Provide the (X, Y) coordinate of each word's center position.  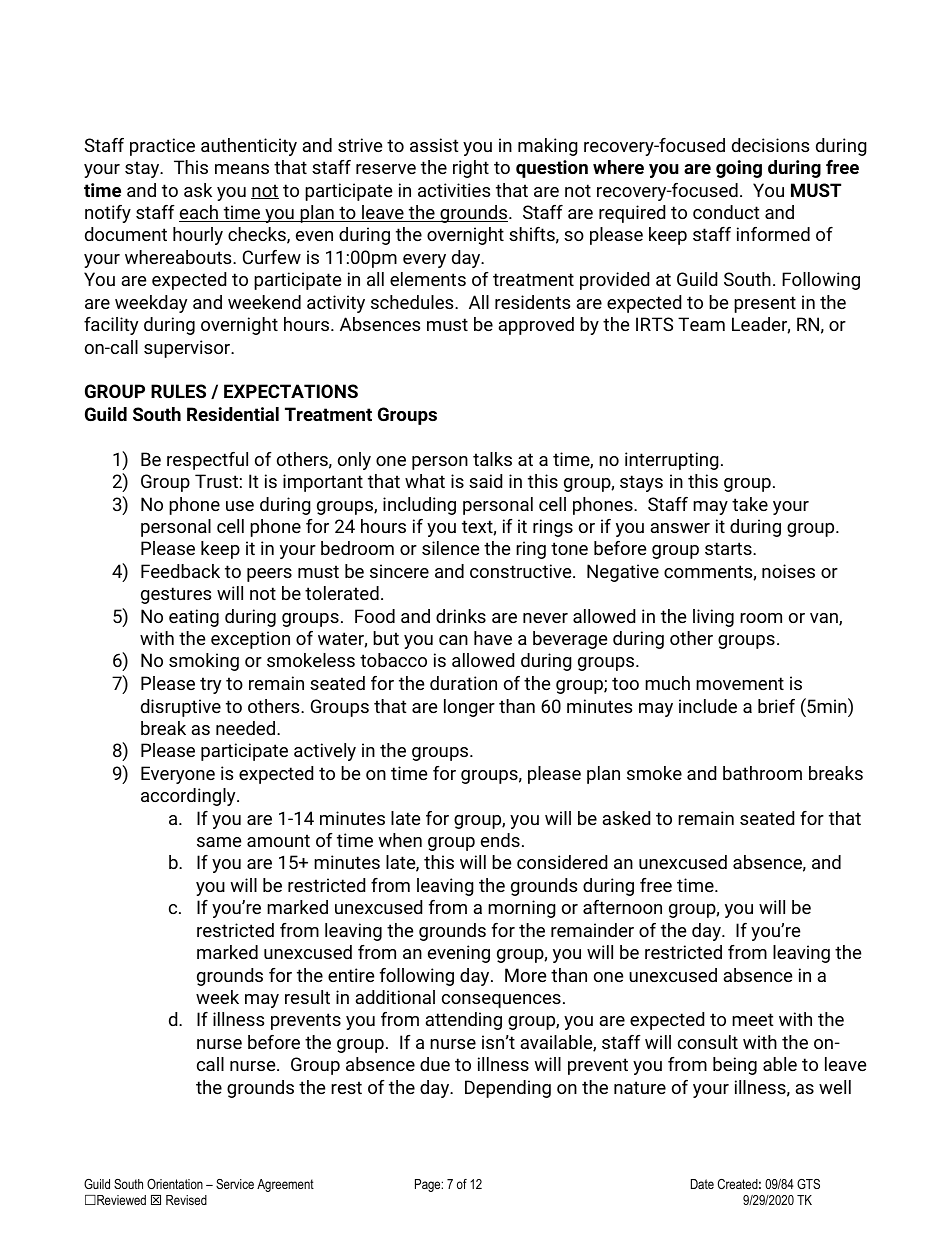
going (739, 169)
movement (740, 683)
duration (463, 683)
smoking (204, 662)
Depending (508, 1089)
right (471, 169)
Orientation (175, 1184)
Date (702, 1184)
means (242, 169)
